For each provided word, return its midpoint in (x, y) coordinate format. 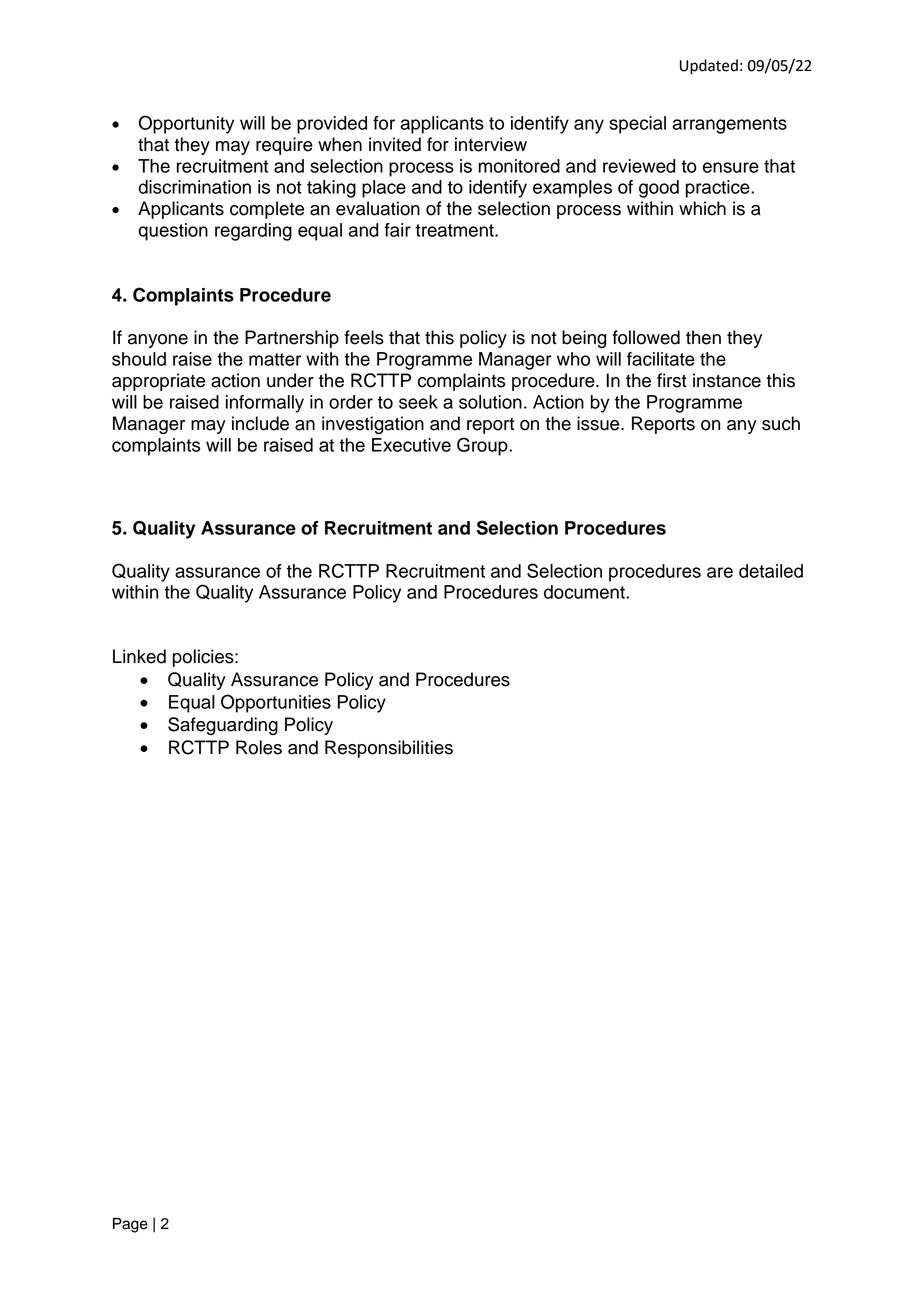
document (585, 592)
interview (491, 144)
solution (490, 402)
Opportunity (186, 124)
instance (727, 380)
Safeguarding (223, 726)
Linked (139, 656)
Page (130, 1225)
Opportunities (276, 703)
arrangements (730, 125)
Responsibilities (389, 749)
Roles (259, 747)
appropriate (158, 382)
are (720, 572)
